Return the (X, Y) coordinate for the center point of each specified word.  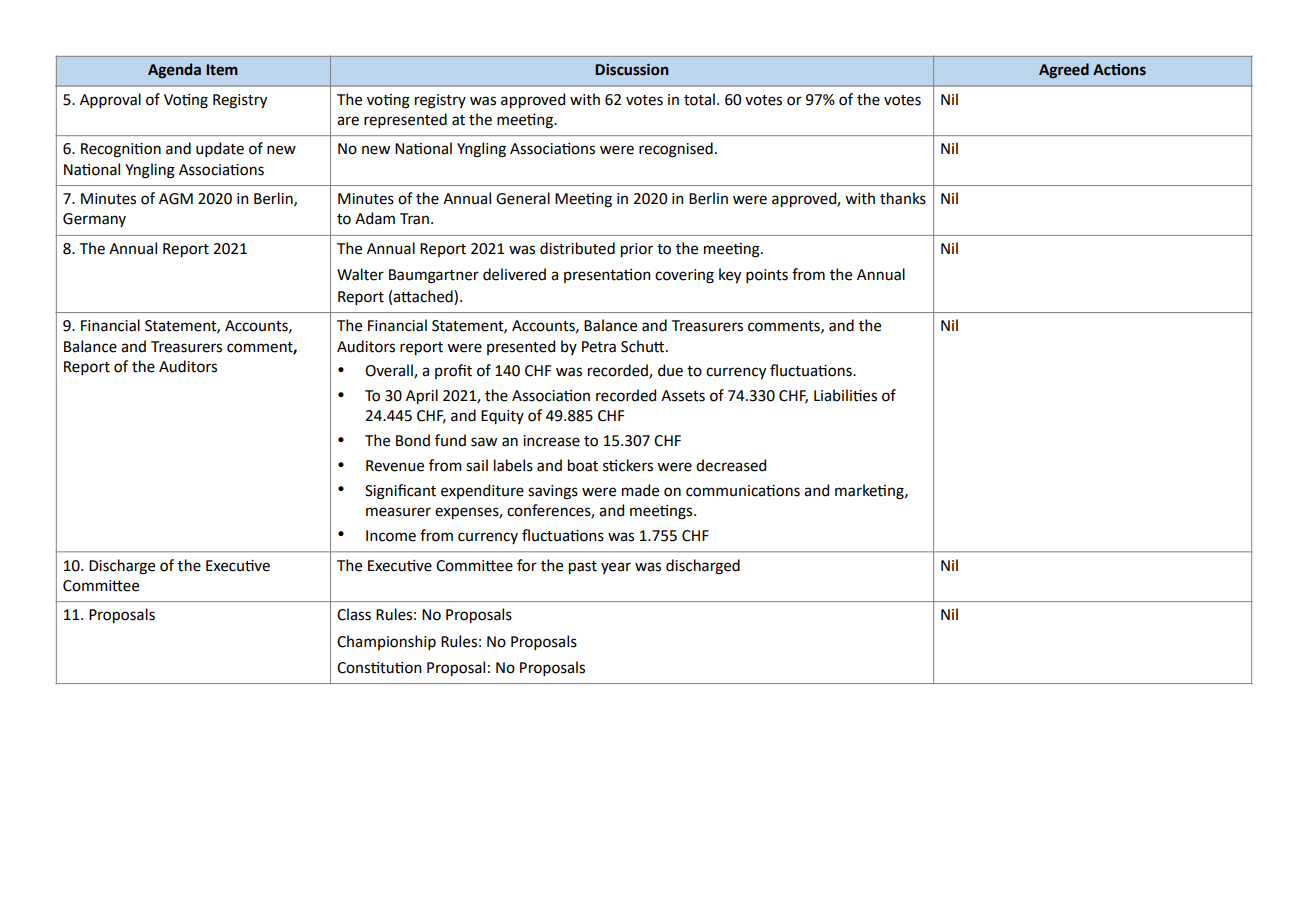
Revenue (395, 466)
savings (553, 492)
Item (222, 70)
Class (354, 614)
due (670, 370)
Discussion (631, 70)
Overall (390, 371)
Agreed (1064, 70)
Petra (599, 347)
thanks (903, 198)
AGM (176, 199)
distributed (577, 248)
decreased (731, 465)
